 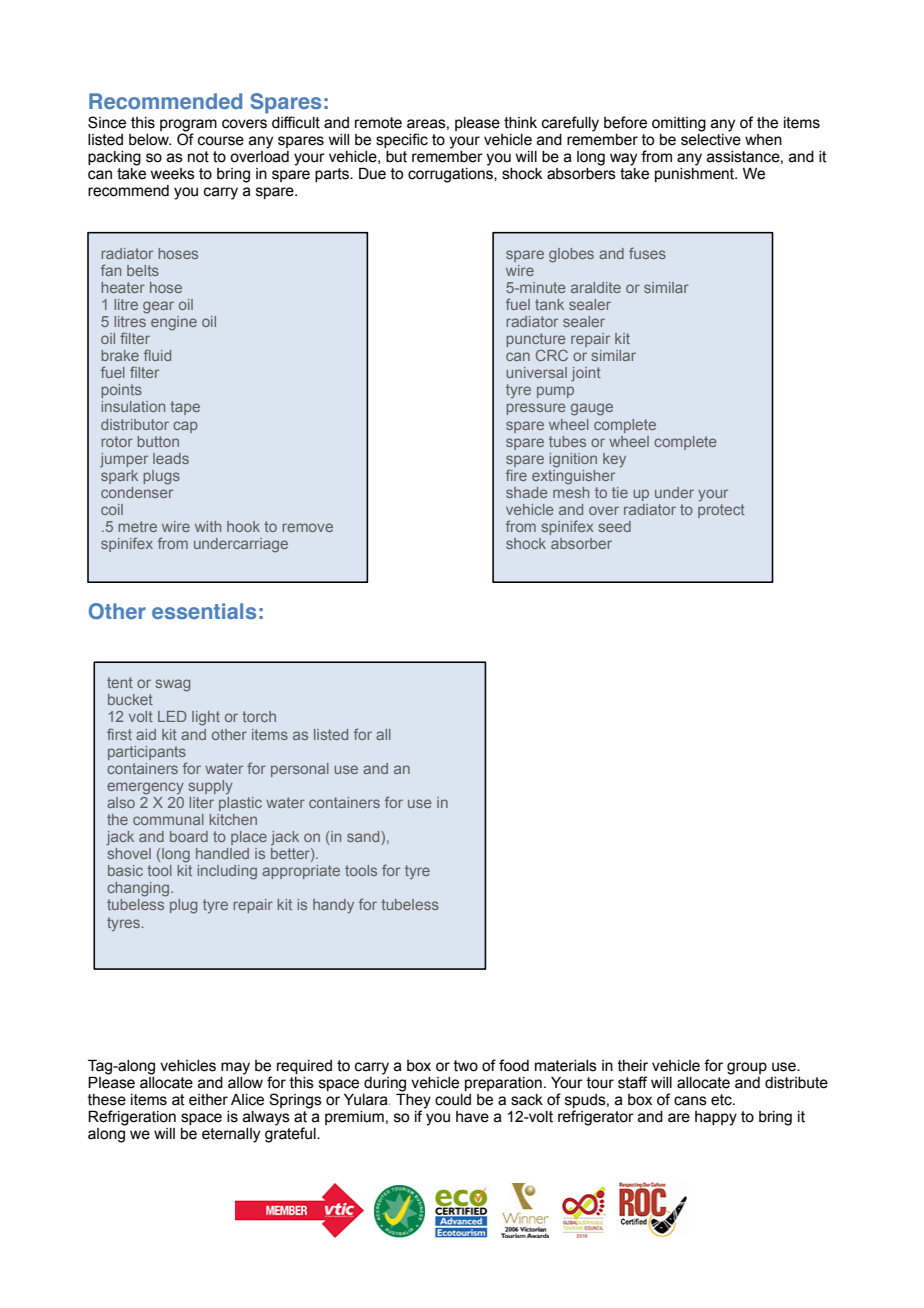 I want to click on sand, so click(x=364, y=838).
